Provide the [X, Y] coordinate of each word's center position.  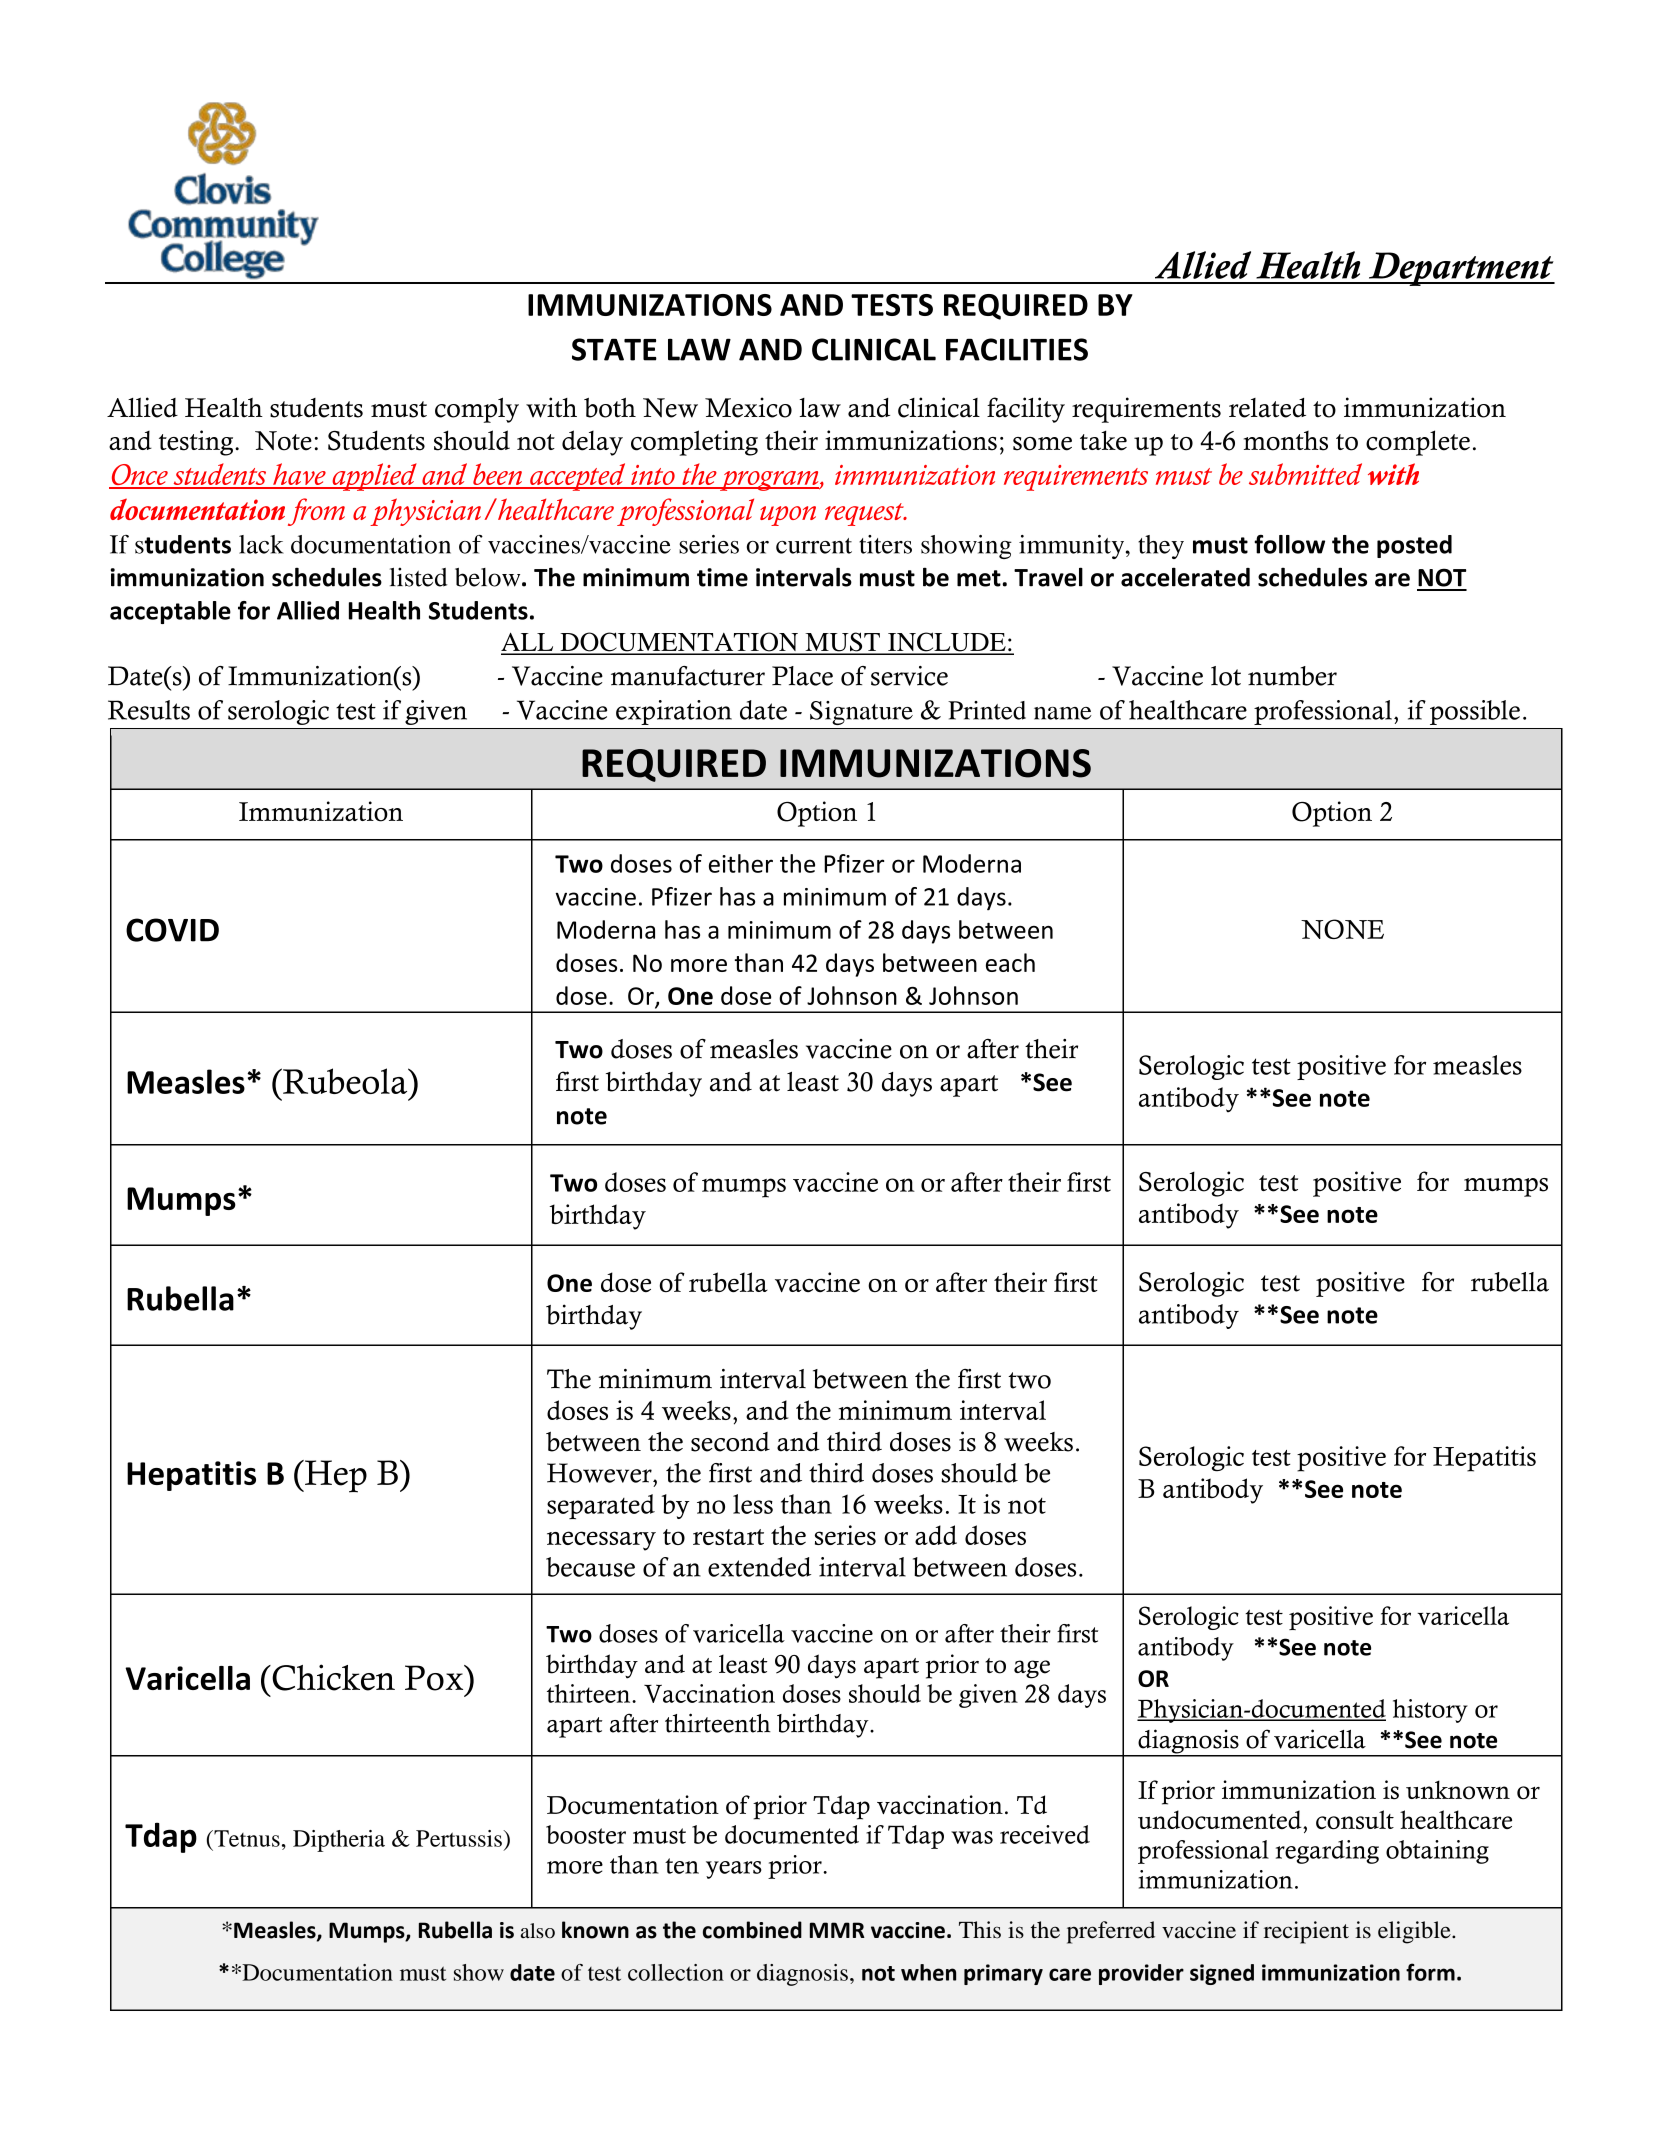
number [1292, 676]
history [1430, 1711]
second [730, 1442]
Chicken [332, 1677]
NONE [1342, 929]
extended [759, 1567]
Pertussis [460, 1838]
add [936, 1535]
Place [802, 676]
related [1267, 408]
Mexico [748, 407]
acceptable [170, 612]
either [741, 863]
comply [477, 410]
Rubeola [345, 1081]
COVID [172, 930]
